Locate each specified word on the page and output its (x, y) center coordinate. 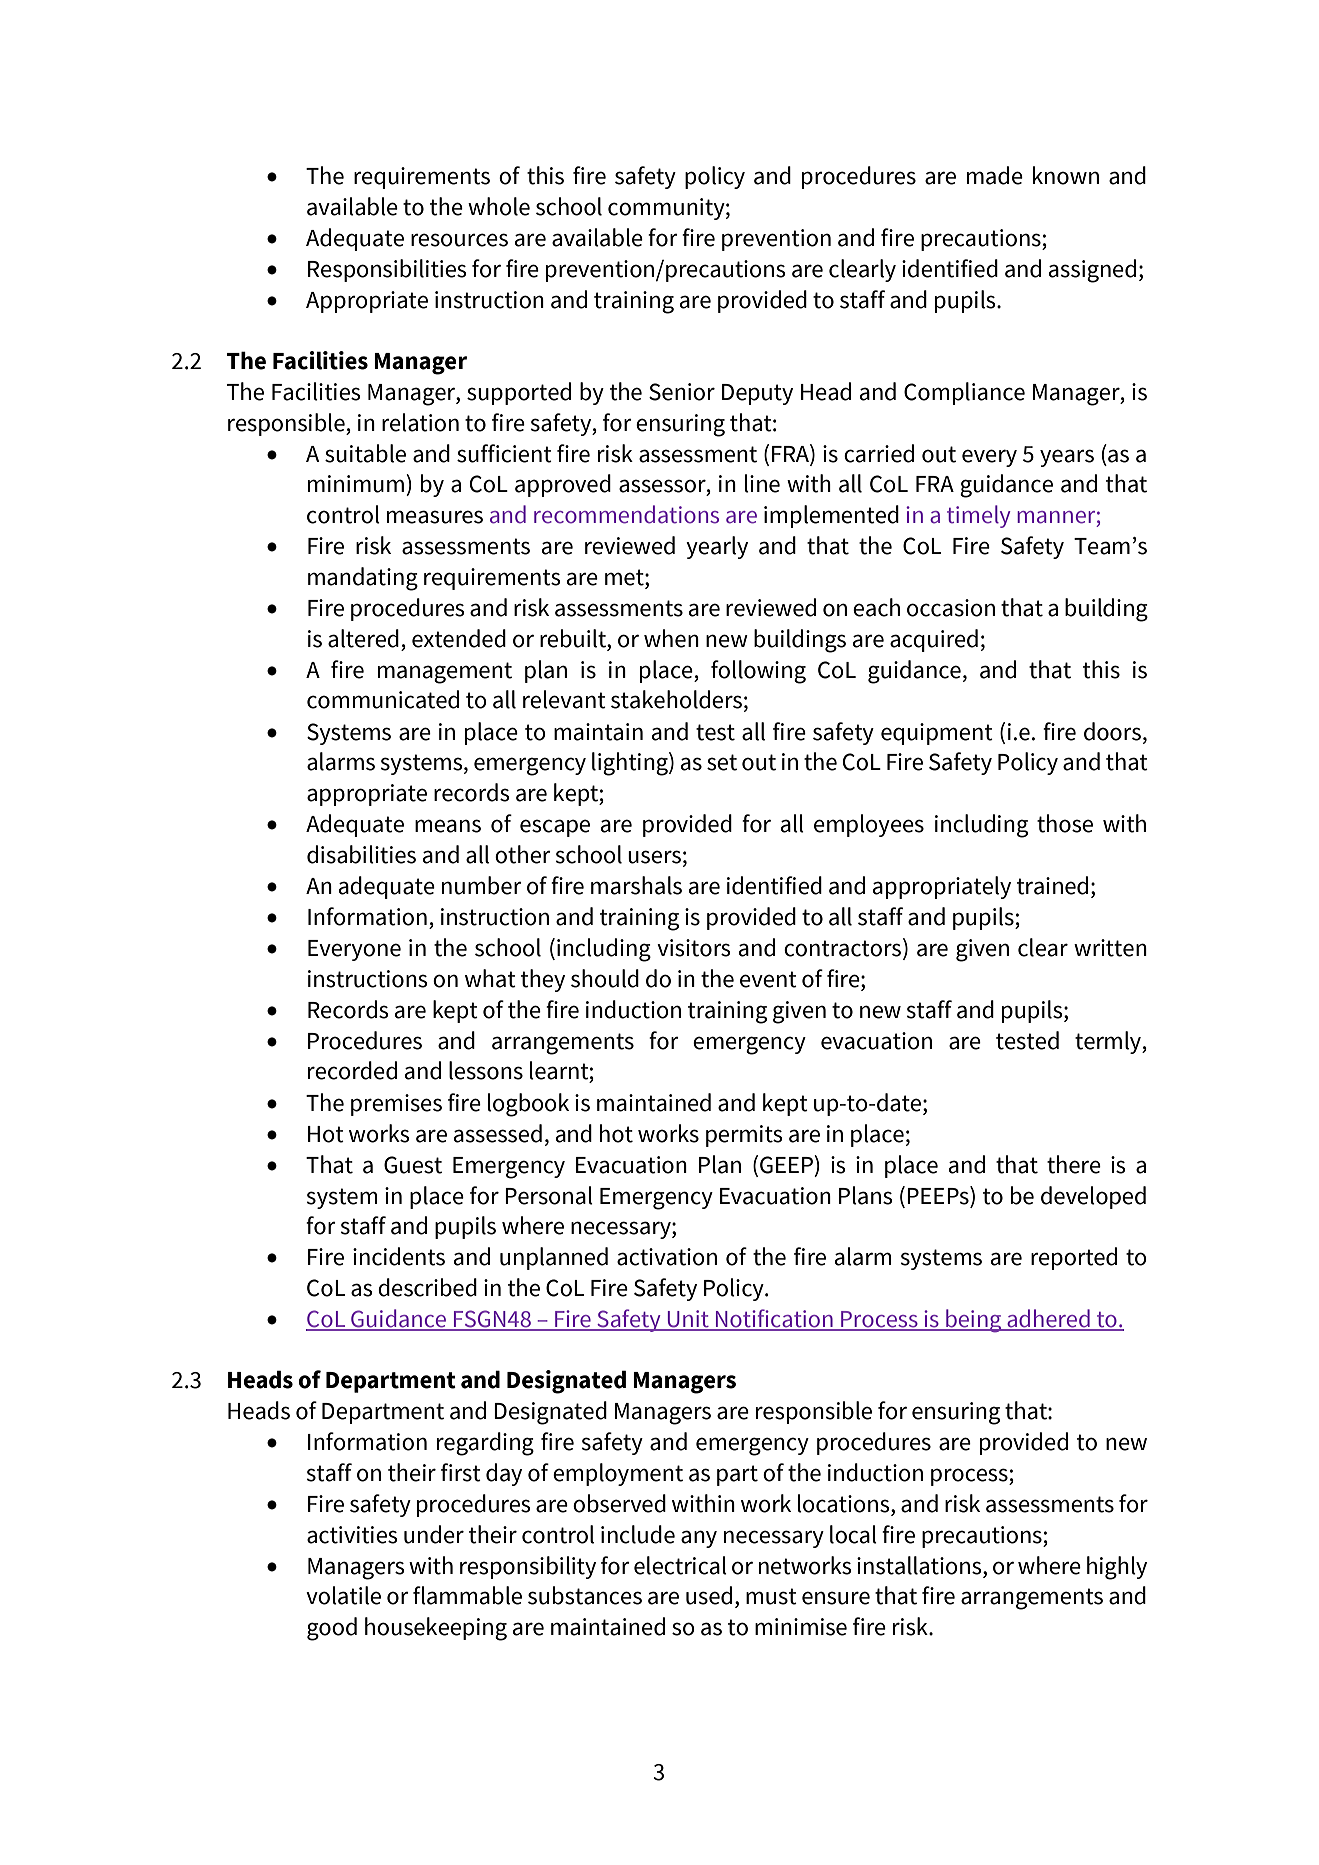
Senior (682, 392)
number (482, 885)
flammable (467, 1595)
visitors (694, 948)
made (995, 175)
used (709, 1595)
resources (459, 240)
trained (1052, 885)
